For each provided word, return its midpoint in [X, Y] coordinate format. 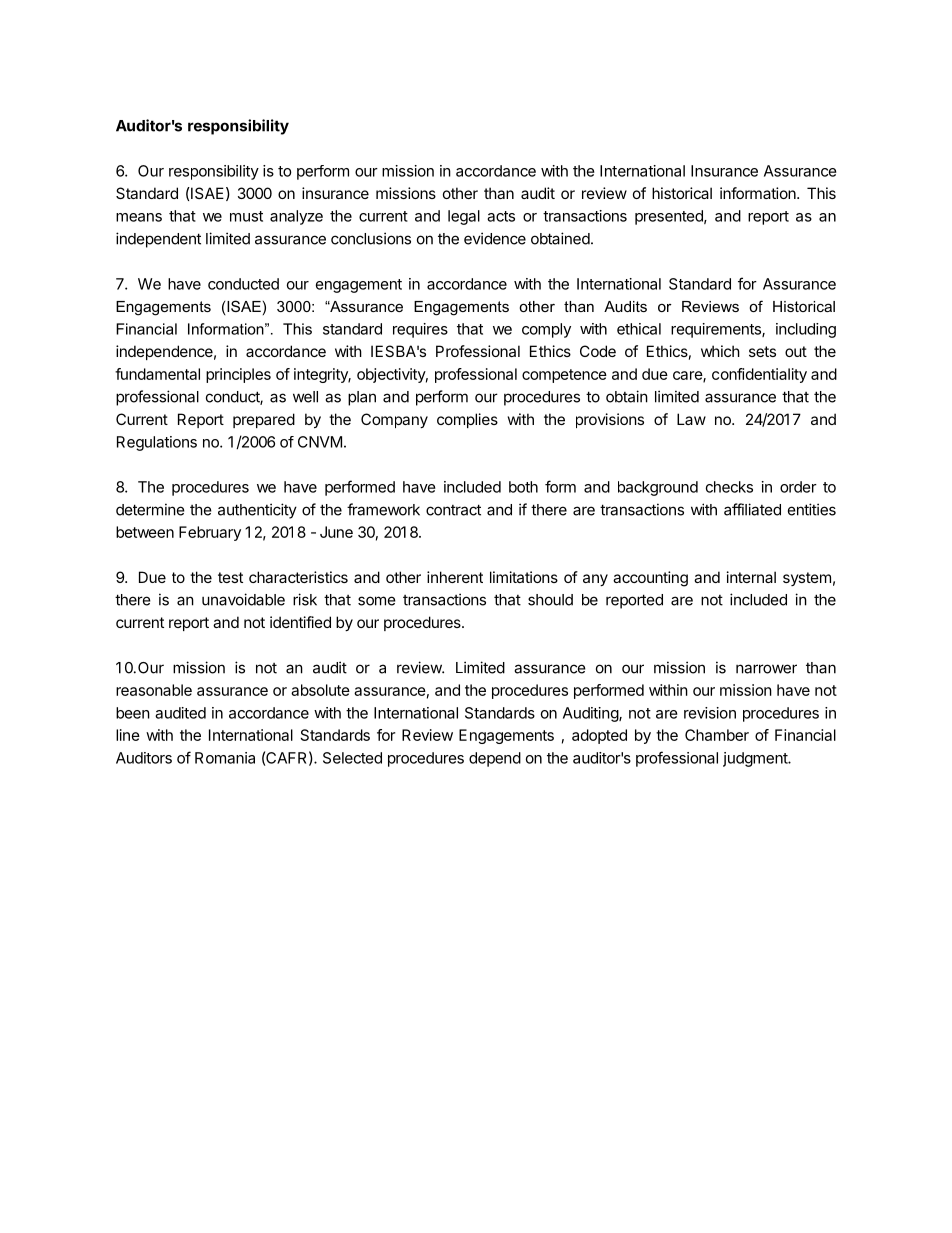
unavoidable [243, 599]
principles [238, 375]
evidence [495, 238]
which [720, 351]
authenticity [257, 511]
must [246, 216]
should [550, 600]
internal [751, 577]
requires [420, 330]
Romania [225, 758]
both [523, 487]
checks [729, 487]
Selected [352, 758]
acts [501, 216]
